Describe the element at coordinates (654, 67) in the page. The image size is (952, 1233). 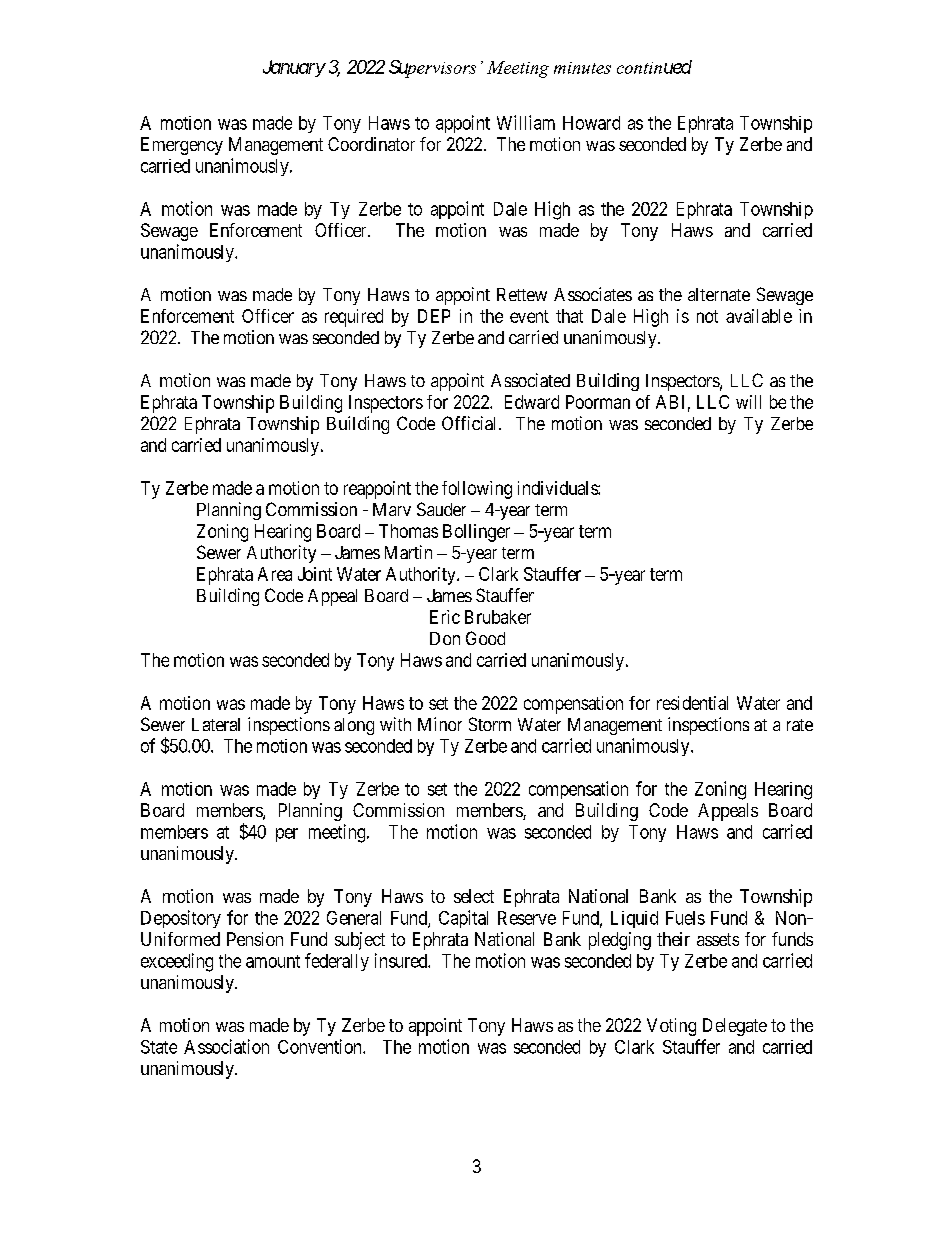
I see `continued` at that location.
